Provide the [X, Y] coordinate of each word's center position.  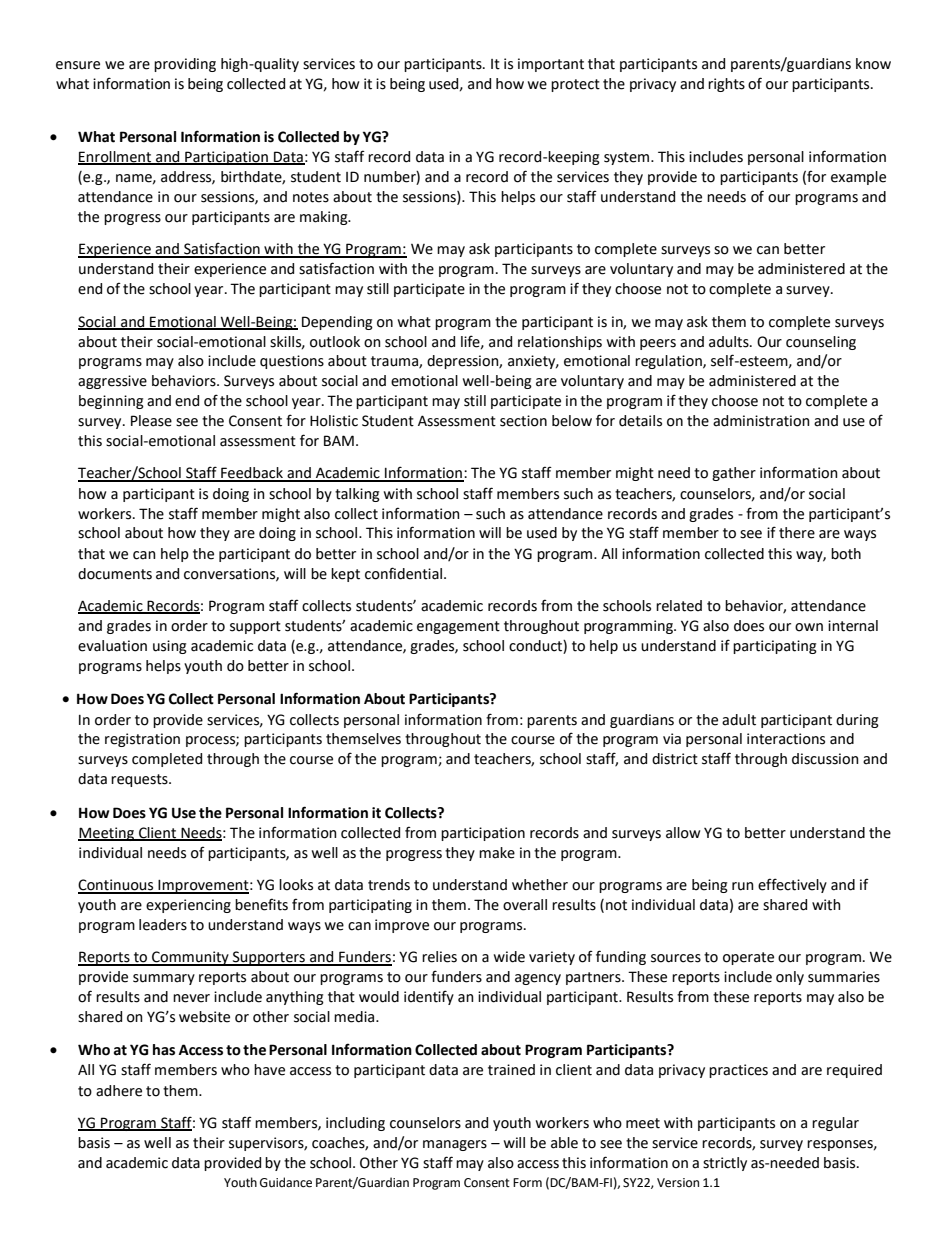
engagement [458, 627]
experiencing [188, 906]
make [497, 853]
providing [185, 65]
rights [726, 85]
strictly [725, 1164]
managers [455, 1145]
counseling [821, 343]
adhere [119, 1091]
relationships [560, 343]
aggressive [112, 382]
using [170, 647]
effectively [792, 885]
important [551, 65]
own [809, 627]
